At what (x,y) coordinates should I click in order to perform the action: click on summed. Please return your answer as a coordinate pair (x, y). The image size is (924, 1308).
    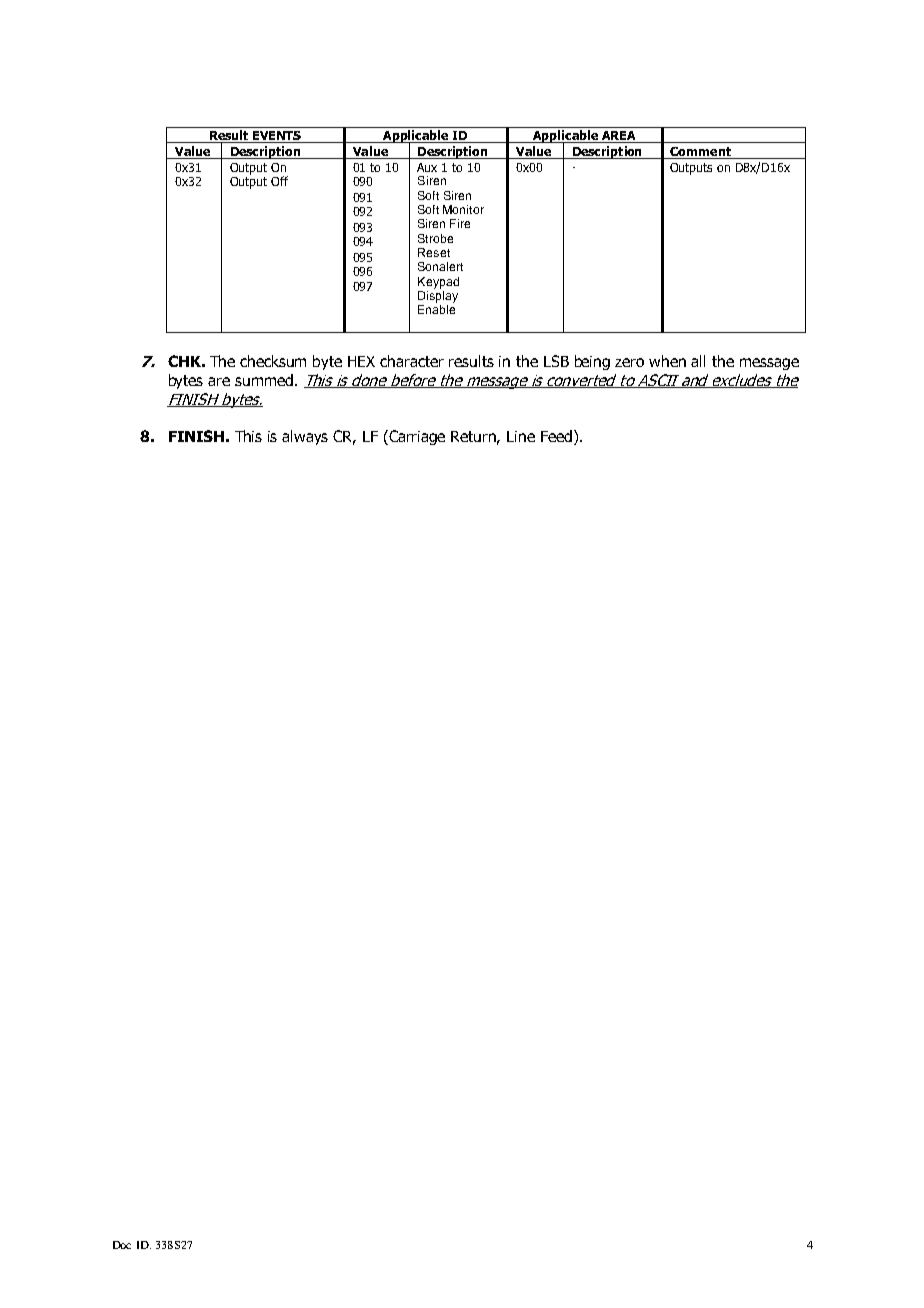
    Looking at the image, I should click on (265, 380).
